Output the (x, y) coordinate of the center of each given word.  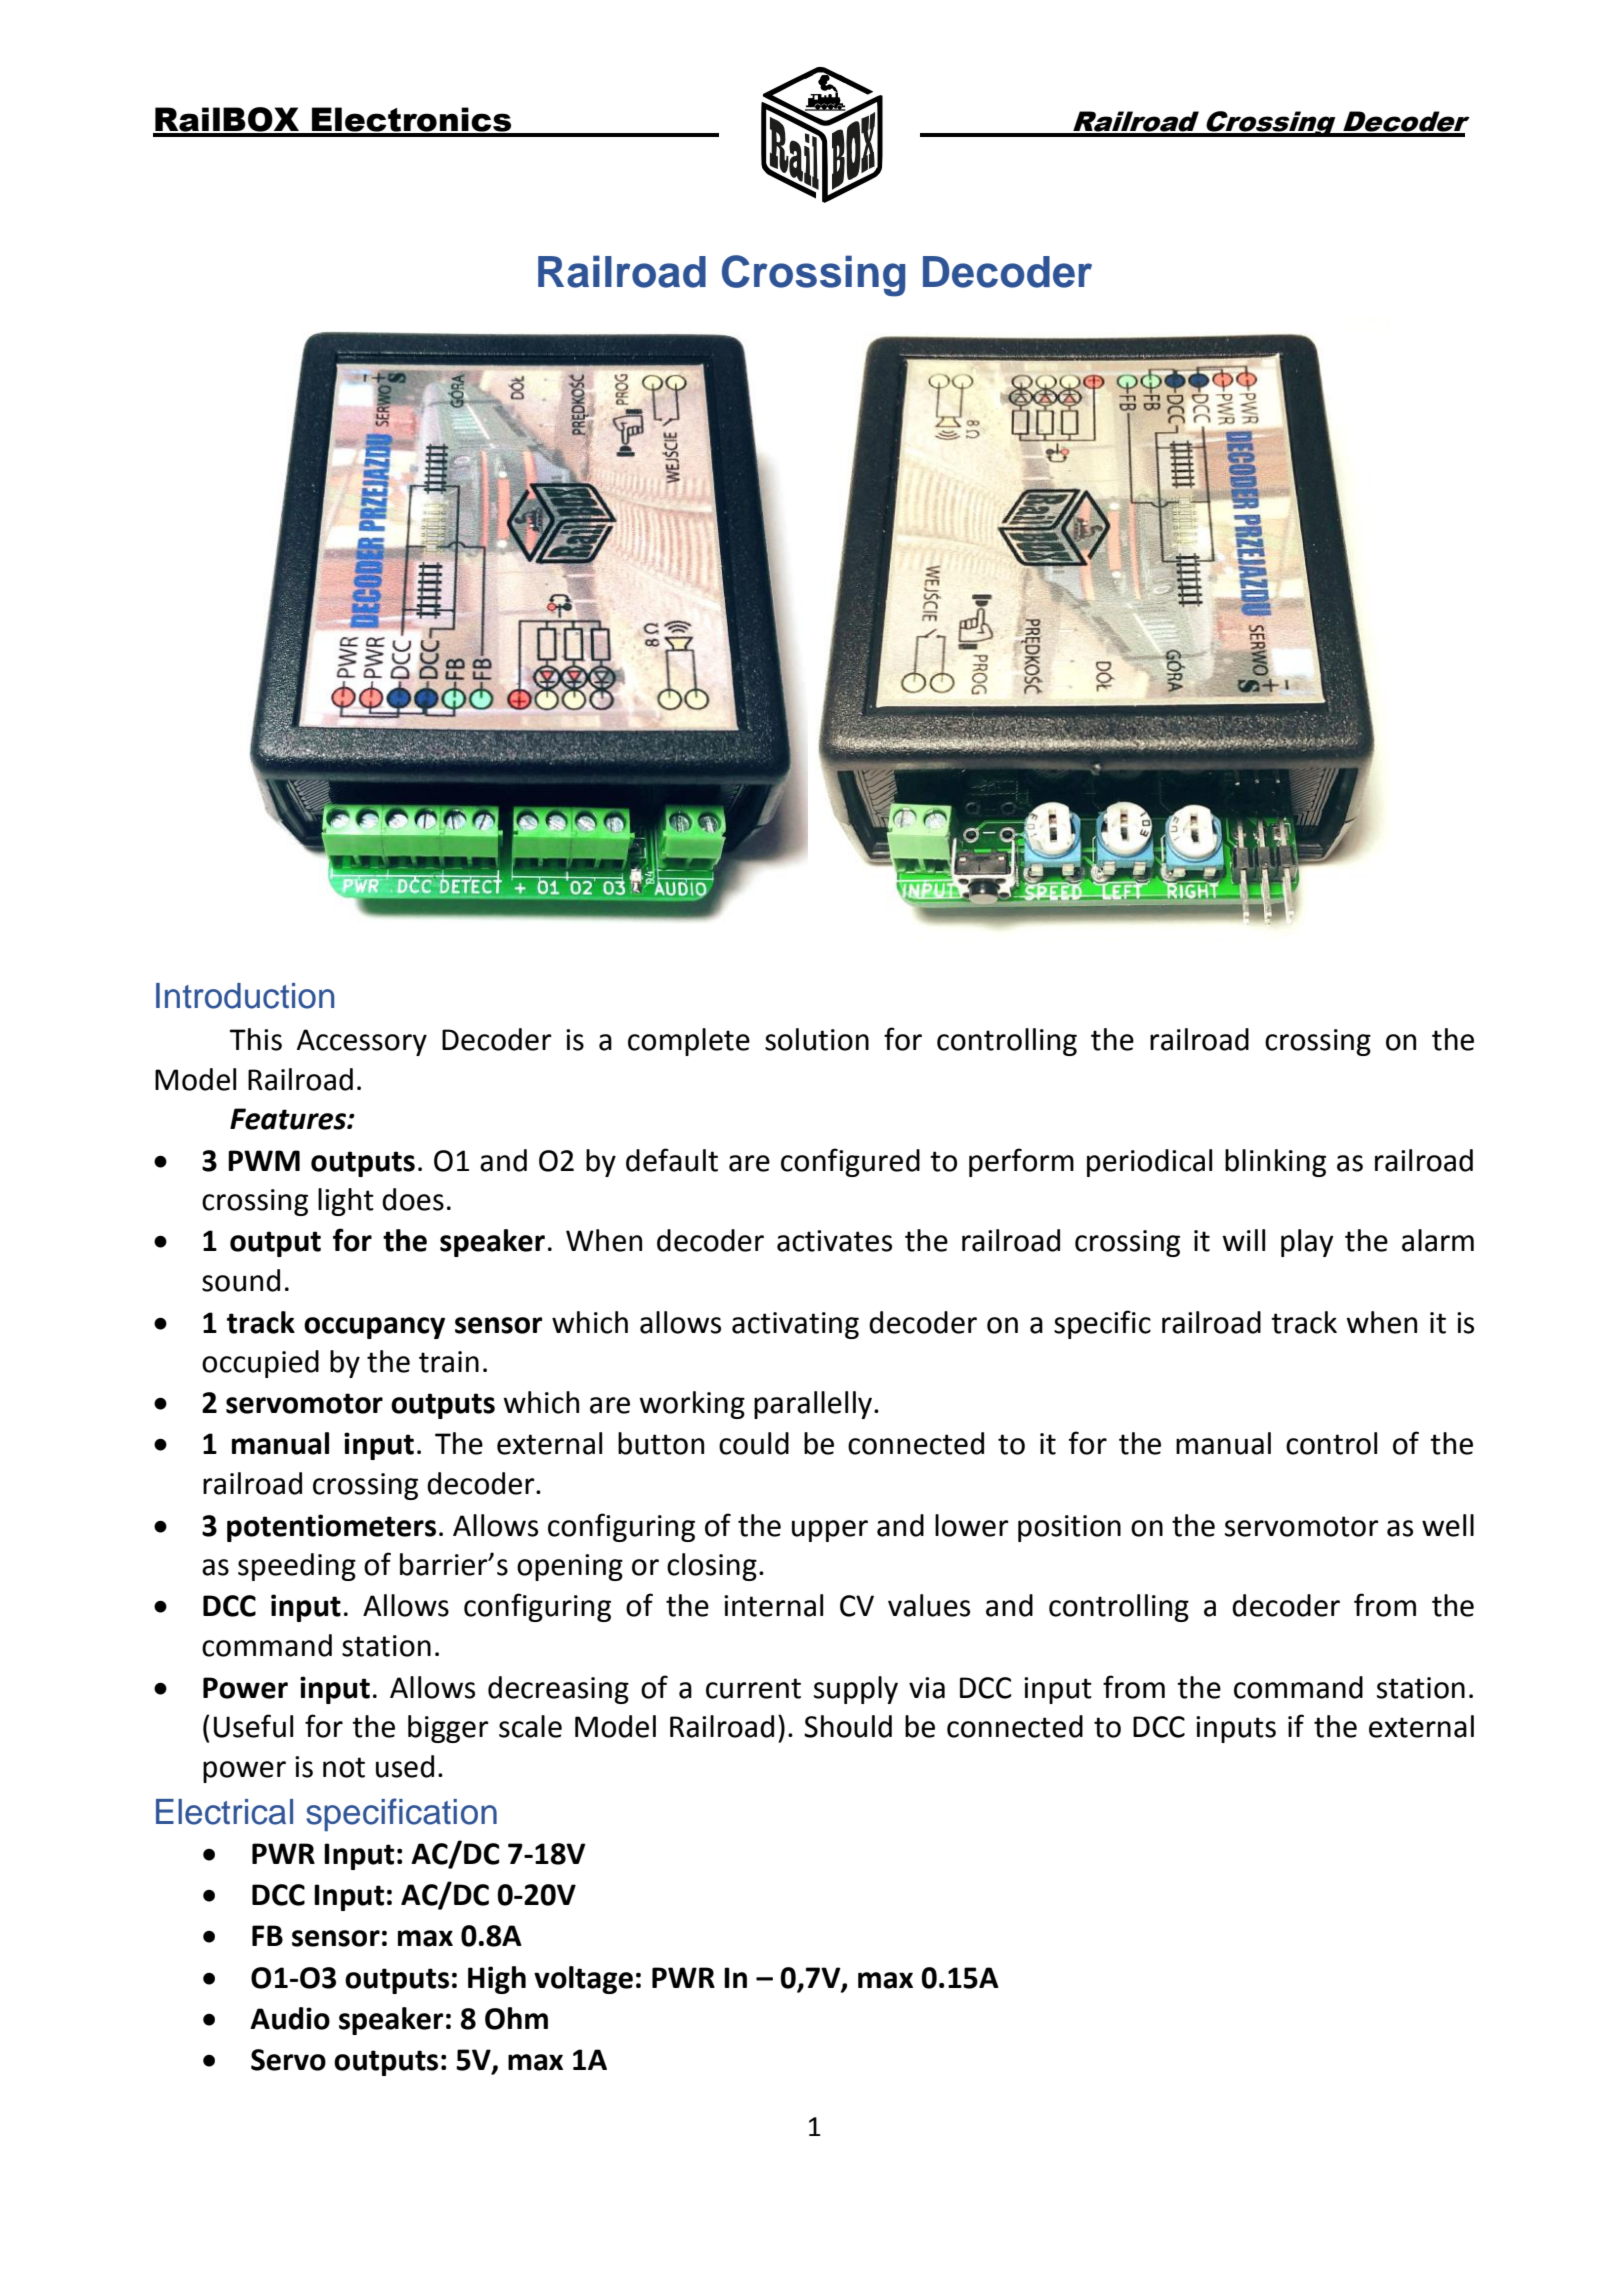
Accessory (362, 1042)
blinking (1275, 1163)
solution (817, 1039)
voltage (583, 1980)
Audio (290, 2018)
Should (848, 1726)
